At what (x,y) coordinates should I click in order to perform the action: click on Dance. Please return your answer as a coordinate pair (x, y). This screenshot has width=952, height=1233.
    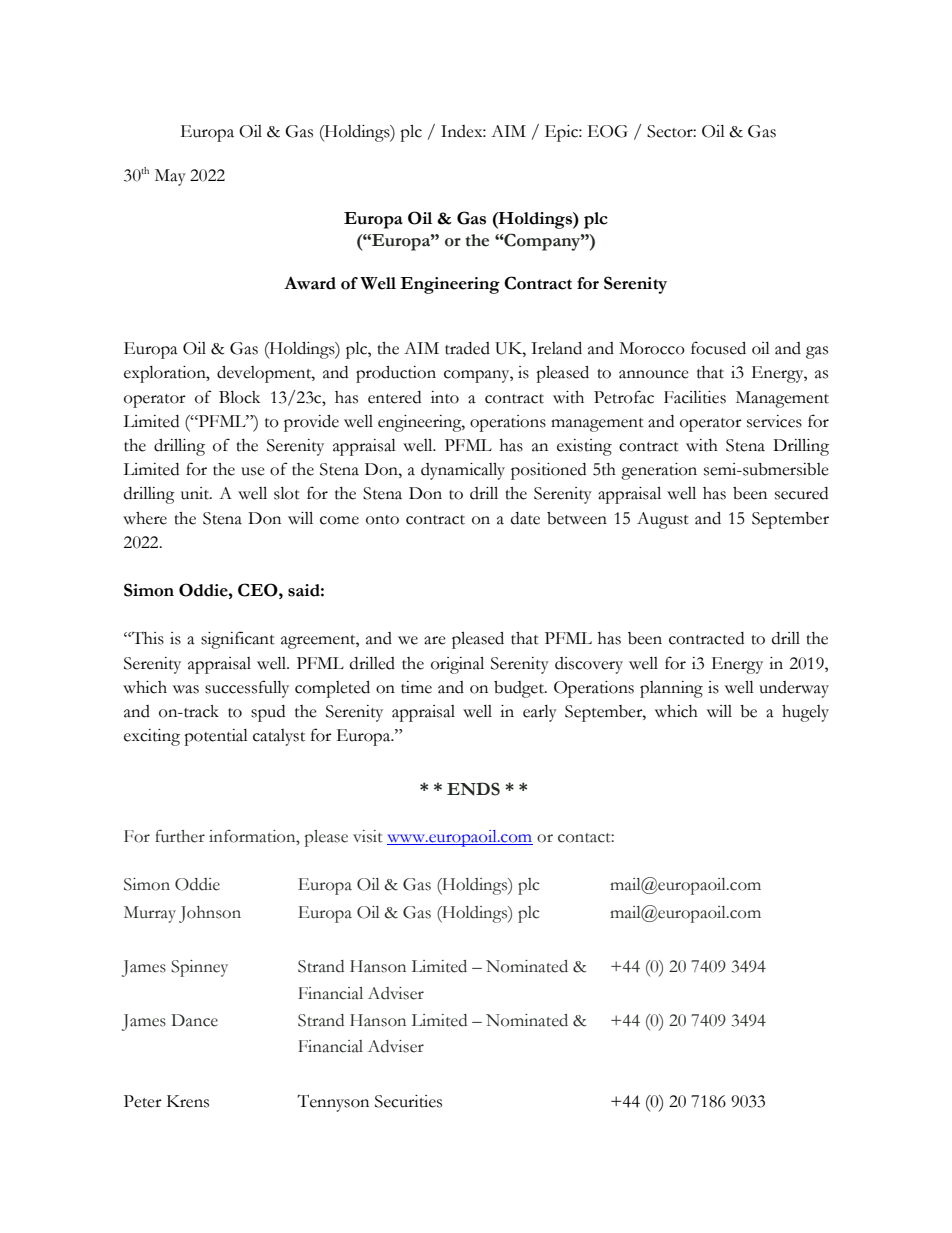
    Looking at the image, I should click on (194, 1020).
